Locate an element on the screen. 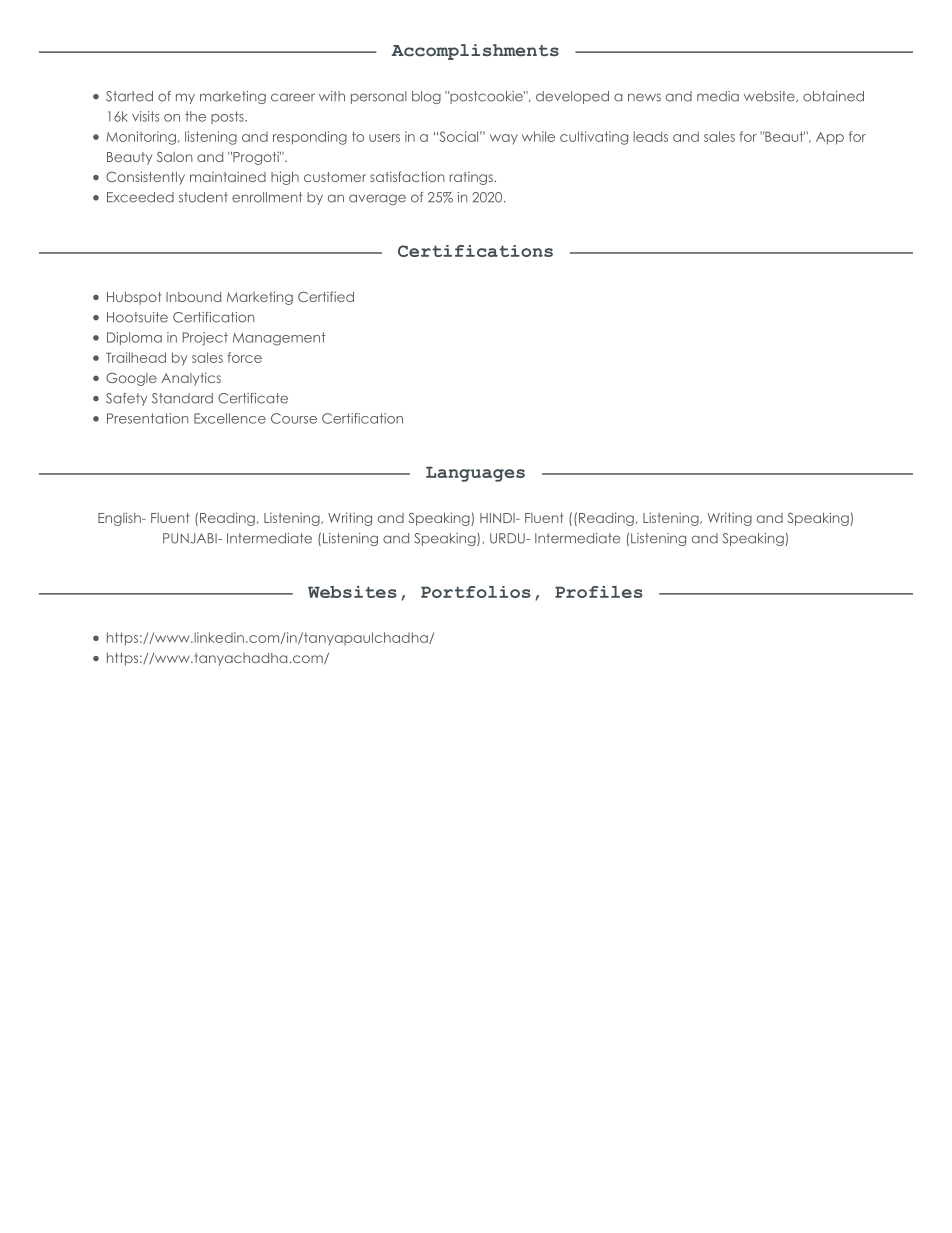  student is located at coordinates (203, 197).
